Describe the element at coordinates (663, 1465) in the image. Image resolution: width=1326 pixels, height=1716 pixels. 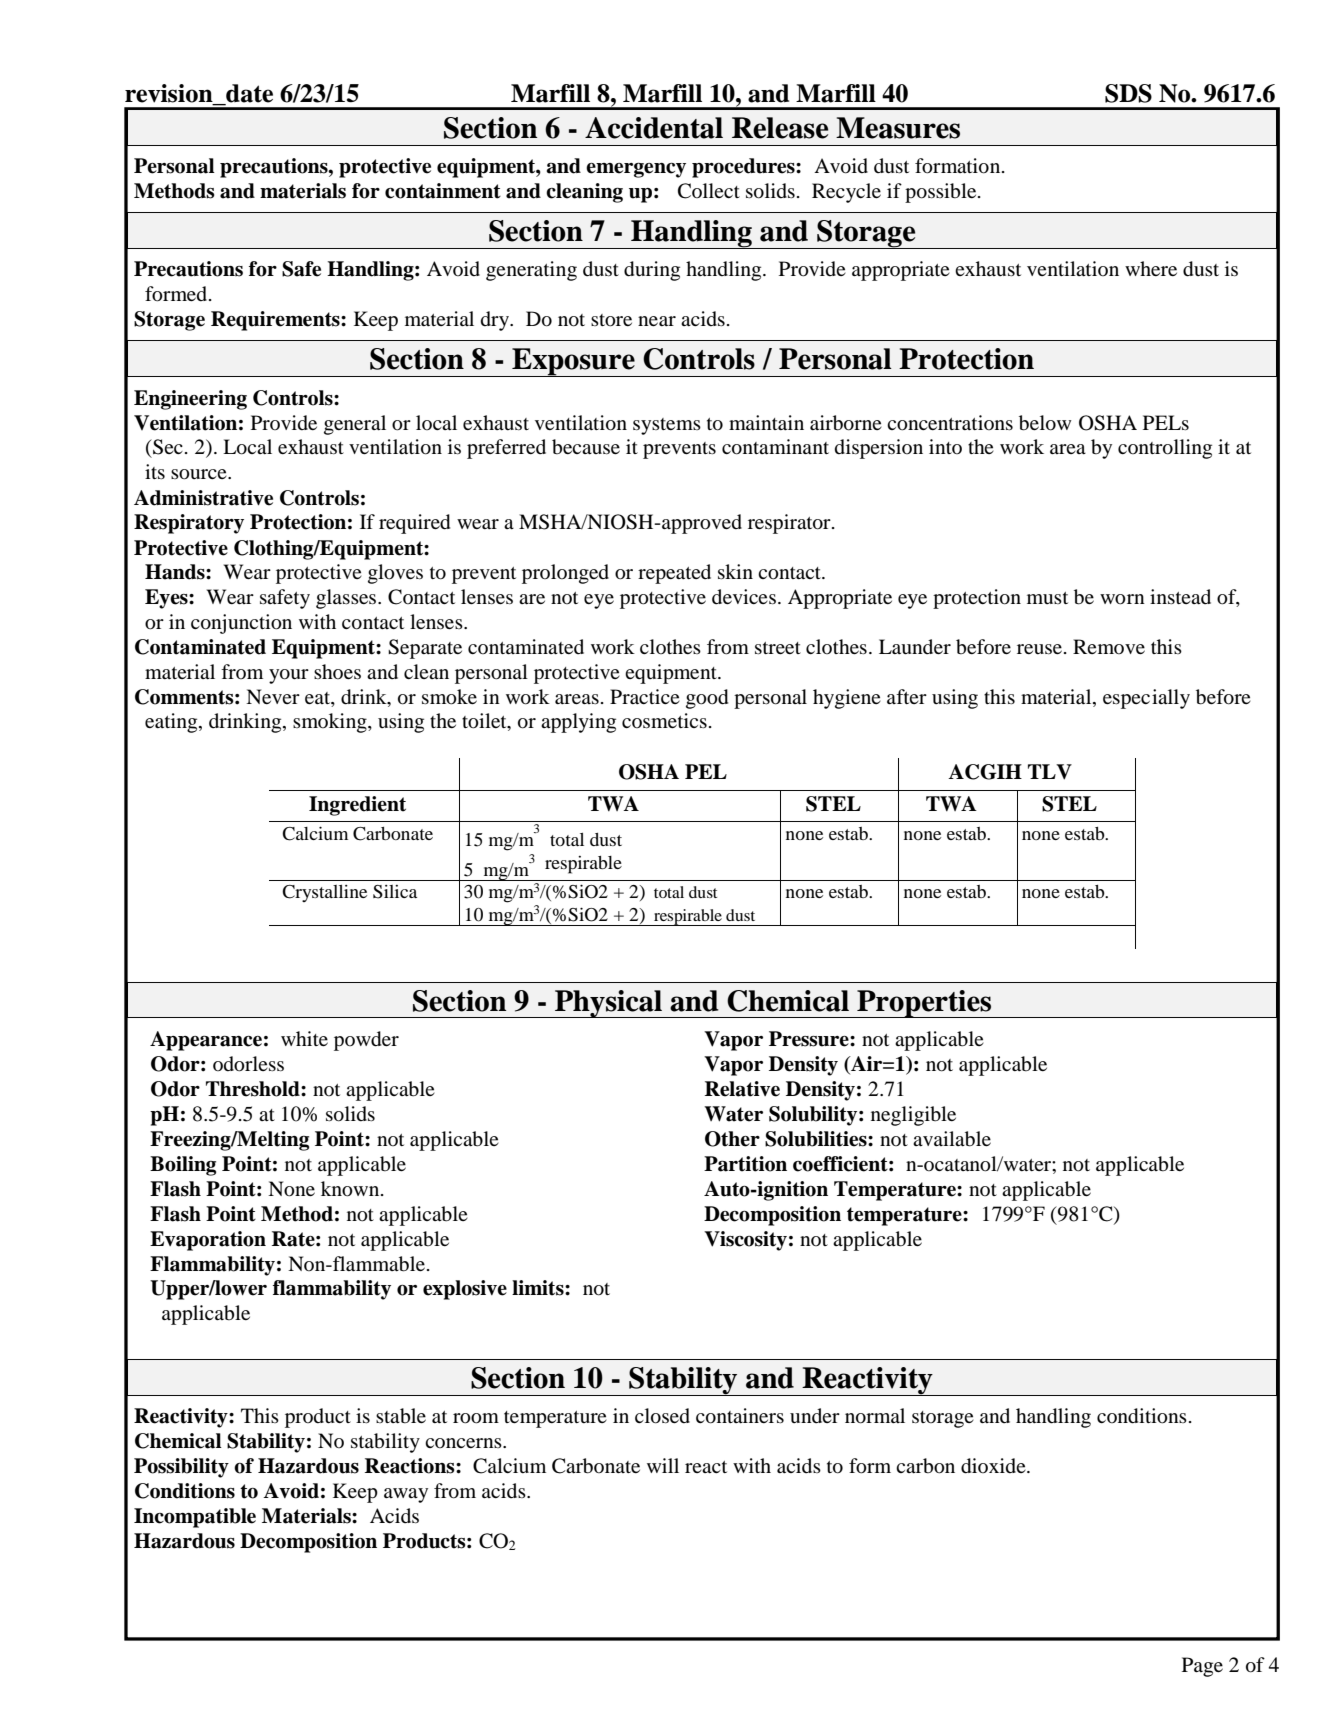
I see `will` at that location.
